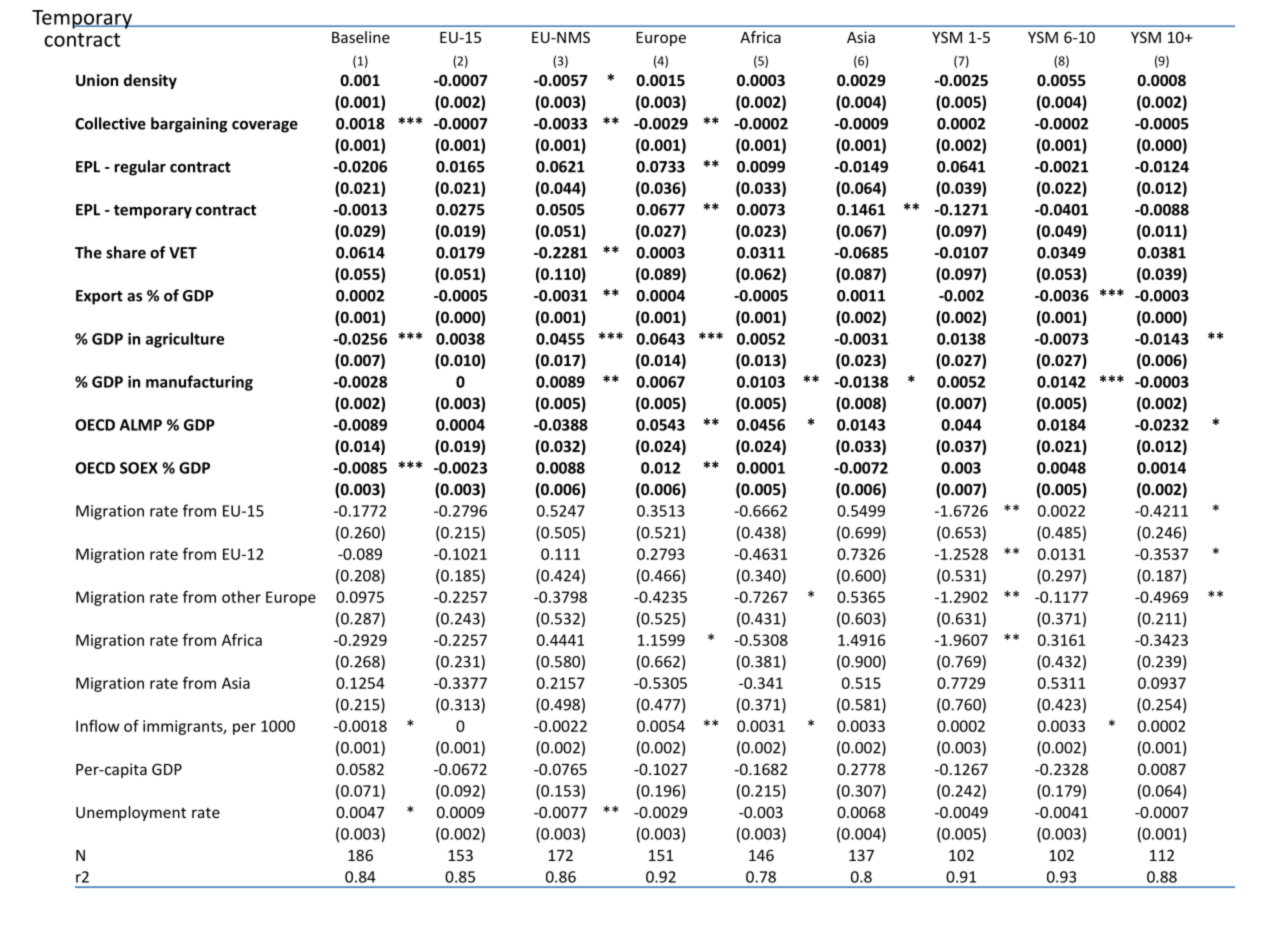  Describe the element at coordinates (131, 813) in the screenshot. I see `Unemployment` at that location.
